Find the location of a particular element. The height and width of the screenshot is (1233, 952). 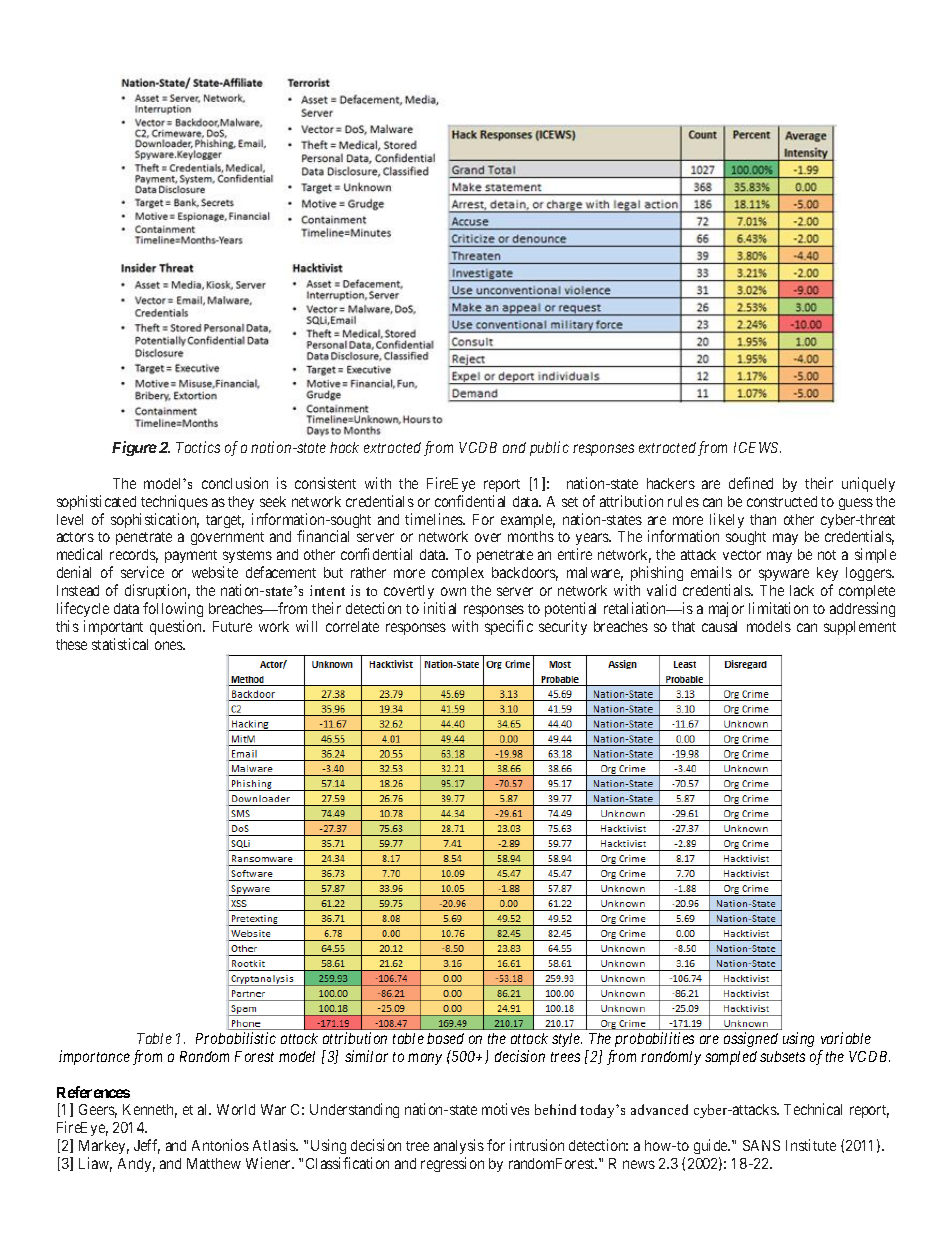

specific is located at coordinates (509, 627).
